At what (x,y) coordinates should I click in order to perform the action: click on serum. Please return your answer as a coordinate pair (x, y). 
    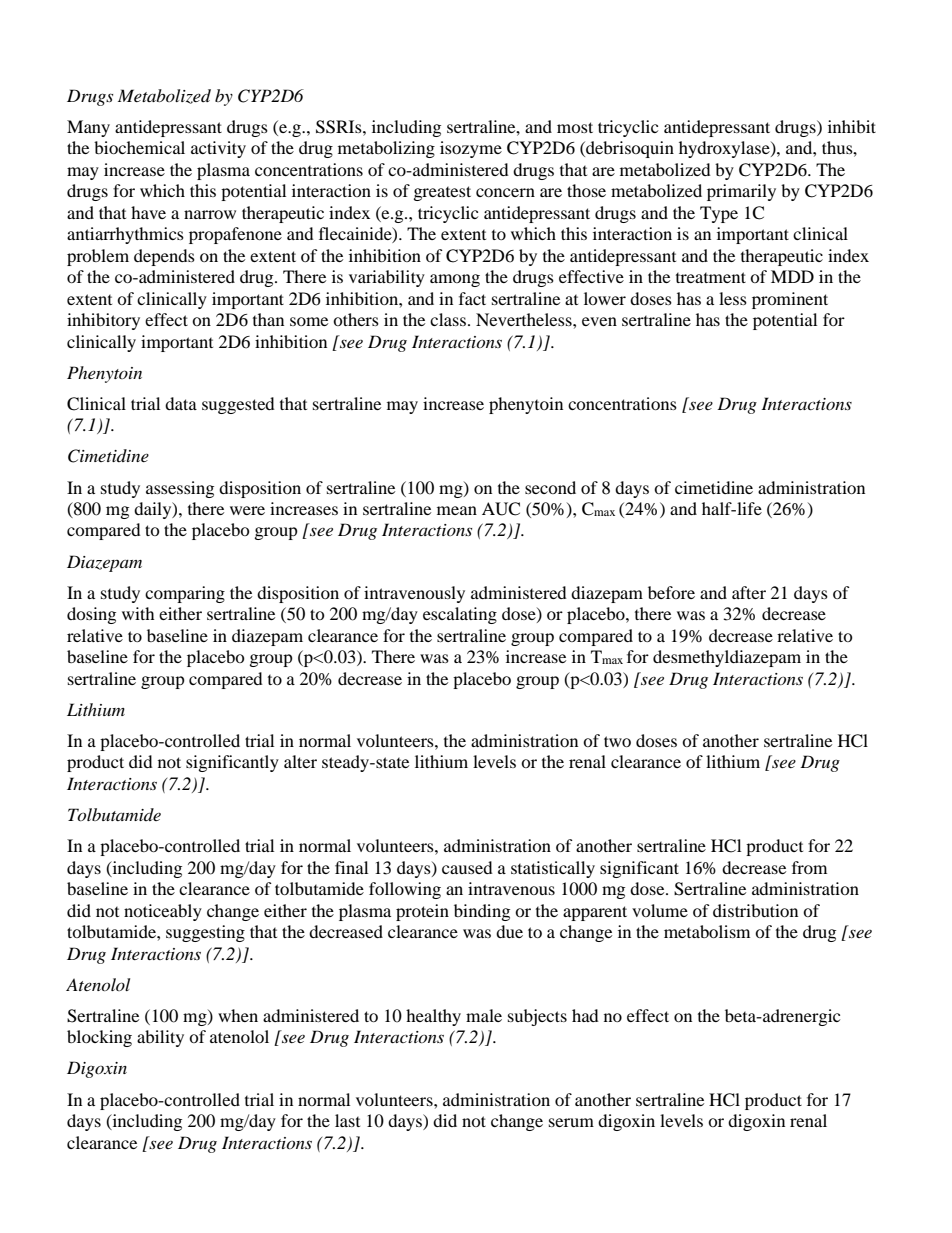
    Looking at the image, I should click on (571, 1122).
